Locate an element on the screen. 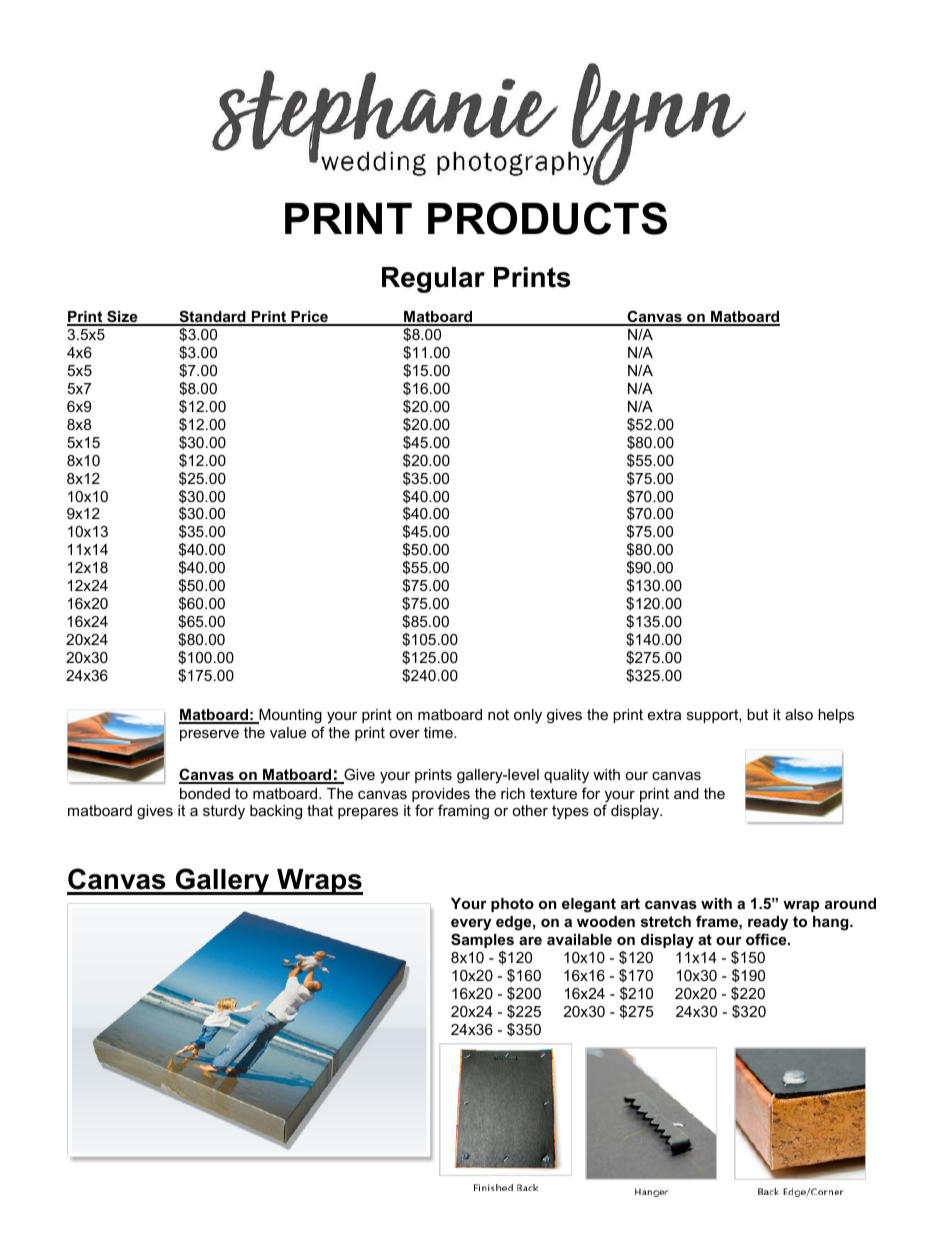 This screenshot has width=952, height=1233. every is located at coordinates (471, 924).
